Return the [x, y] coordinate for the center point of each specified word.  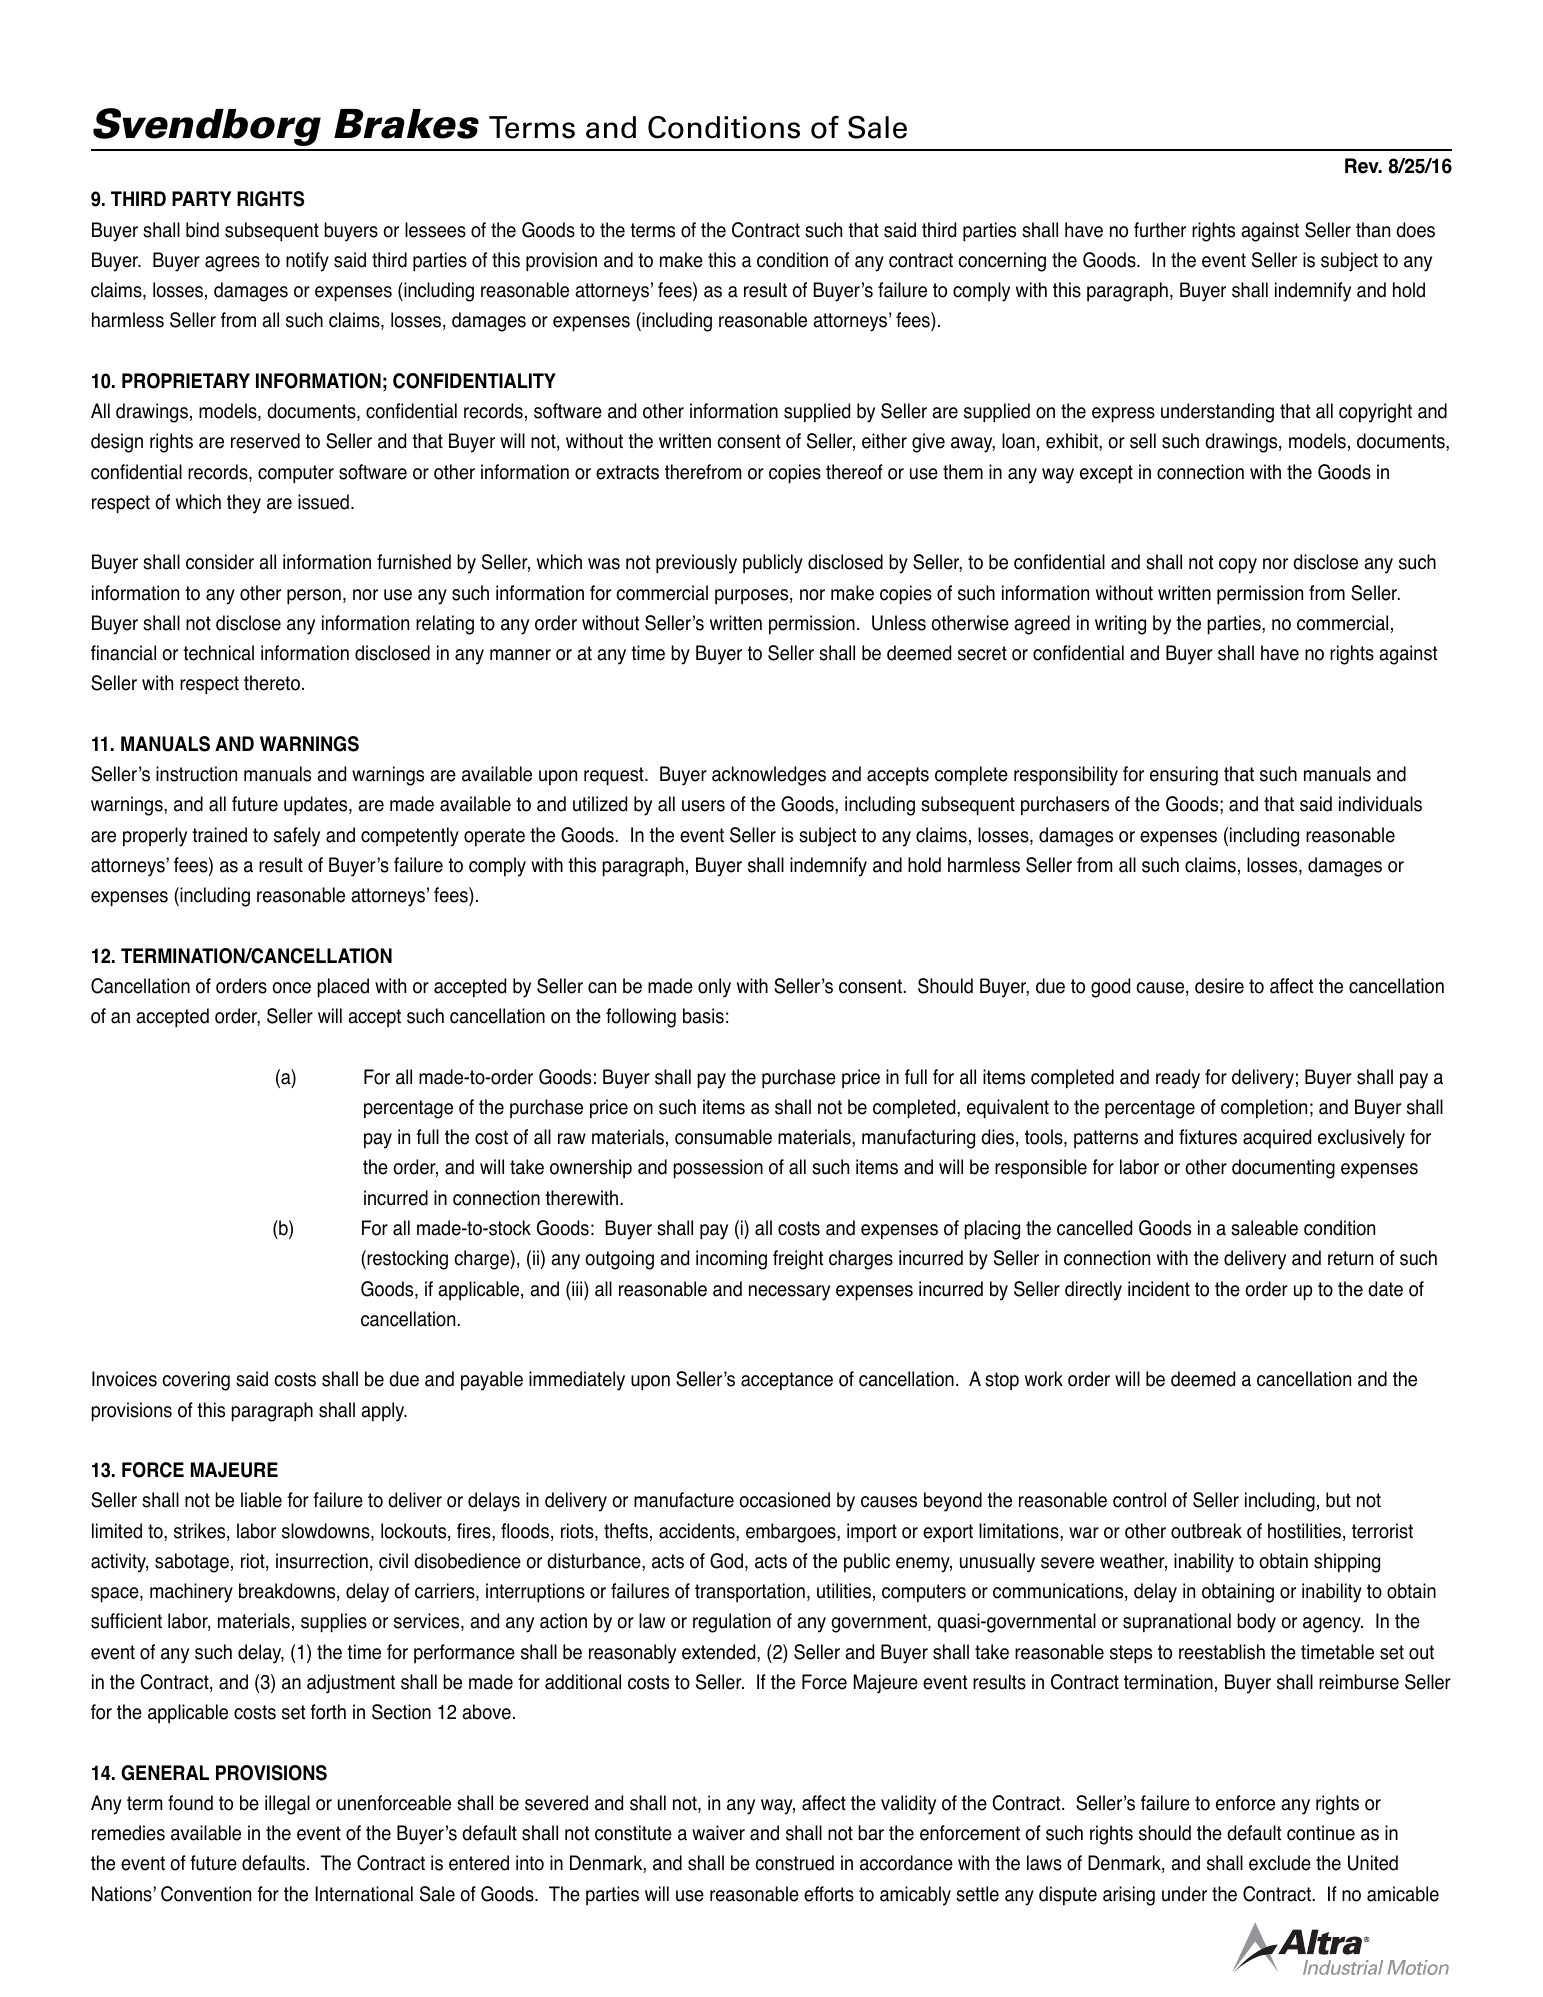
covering [196, 1381]
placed [343, 988]
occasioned [784, 1500]
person [314, 597]
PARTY [201, 198]
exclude [1280, 1863]
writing [1120, 625]
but [1338, 1500]
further [1160, 230]
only [714, 988]
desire [1219, 986]
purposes [753, 596]
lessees [435, 230]
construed [794, 1863]
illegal [287, 1805]
